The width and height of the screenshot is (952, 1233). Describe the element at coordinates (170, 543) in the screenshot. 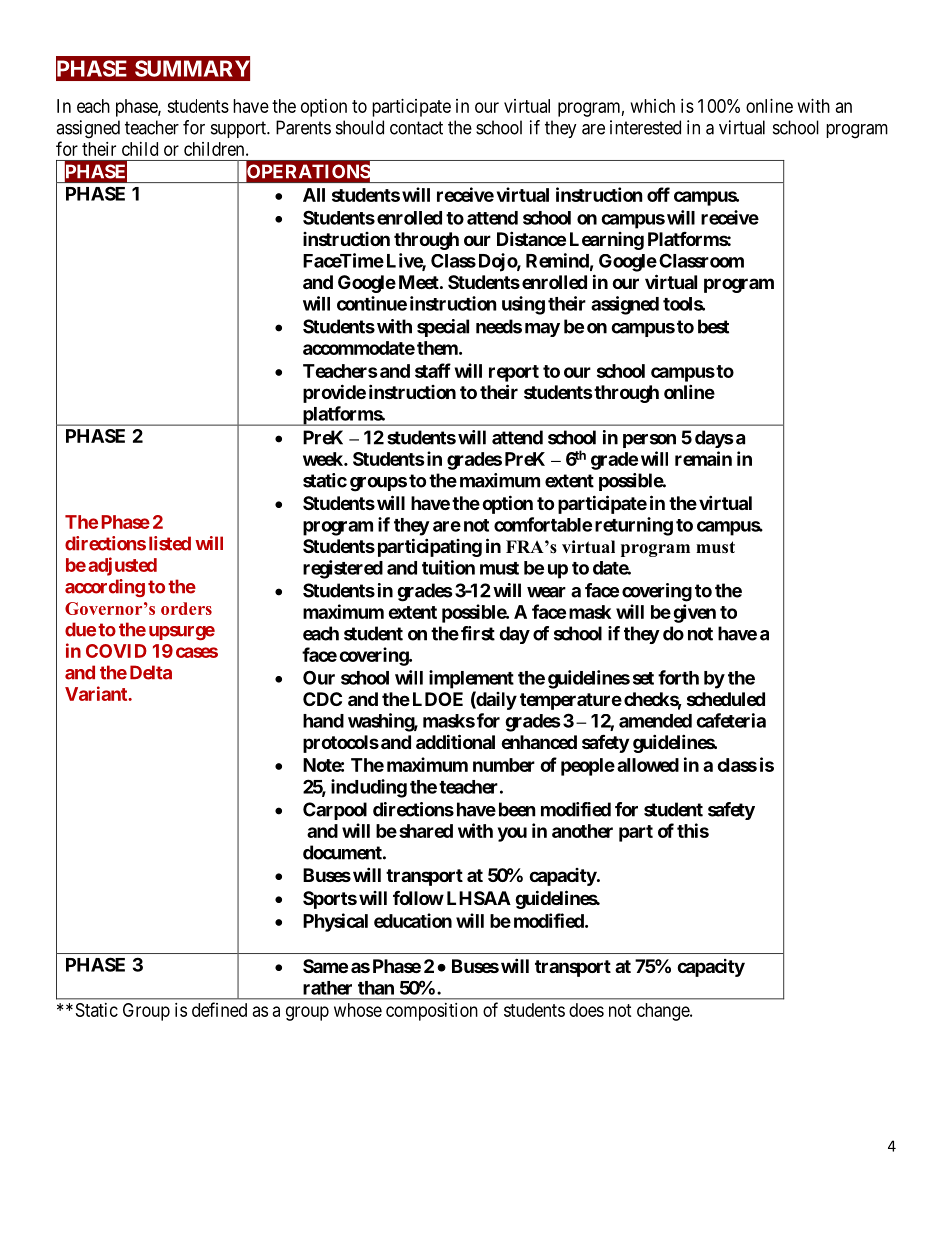

I see `listed` at that location.
